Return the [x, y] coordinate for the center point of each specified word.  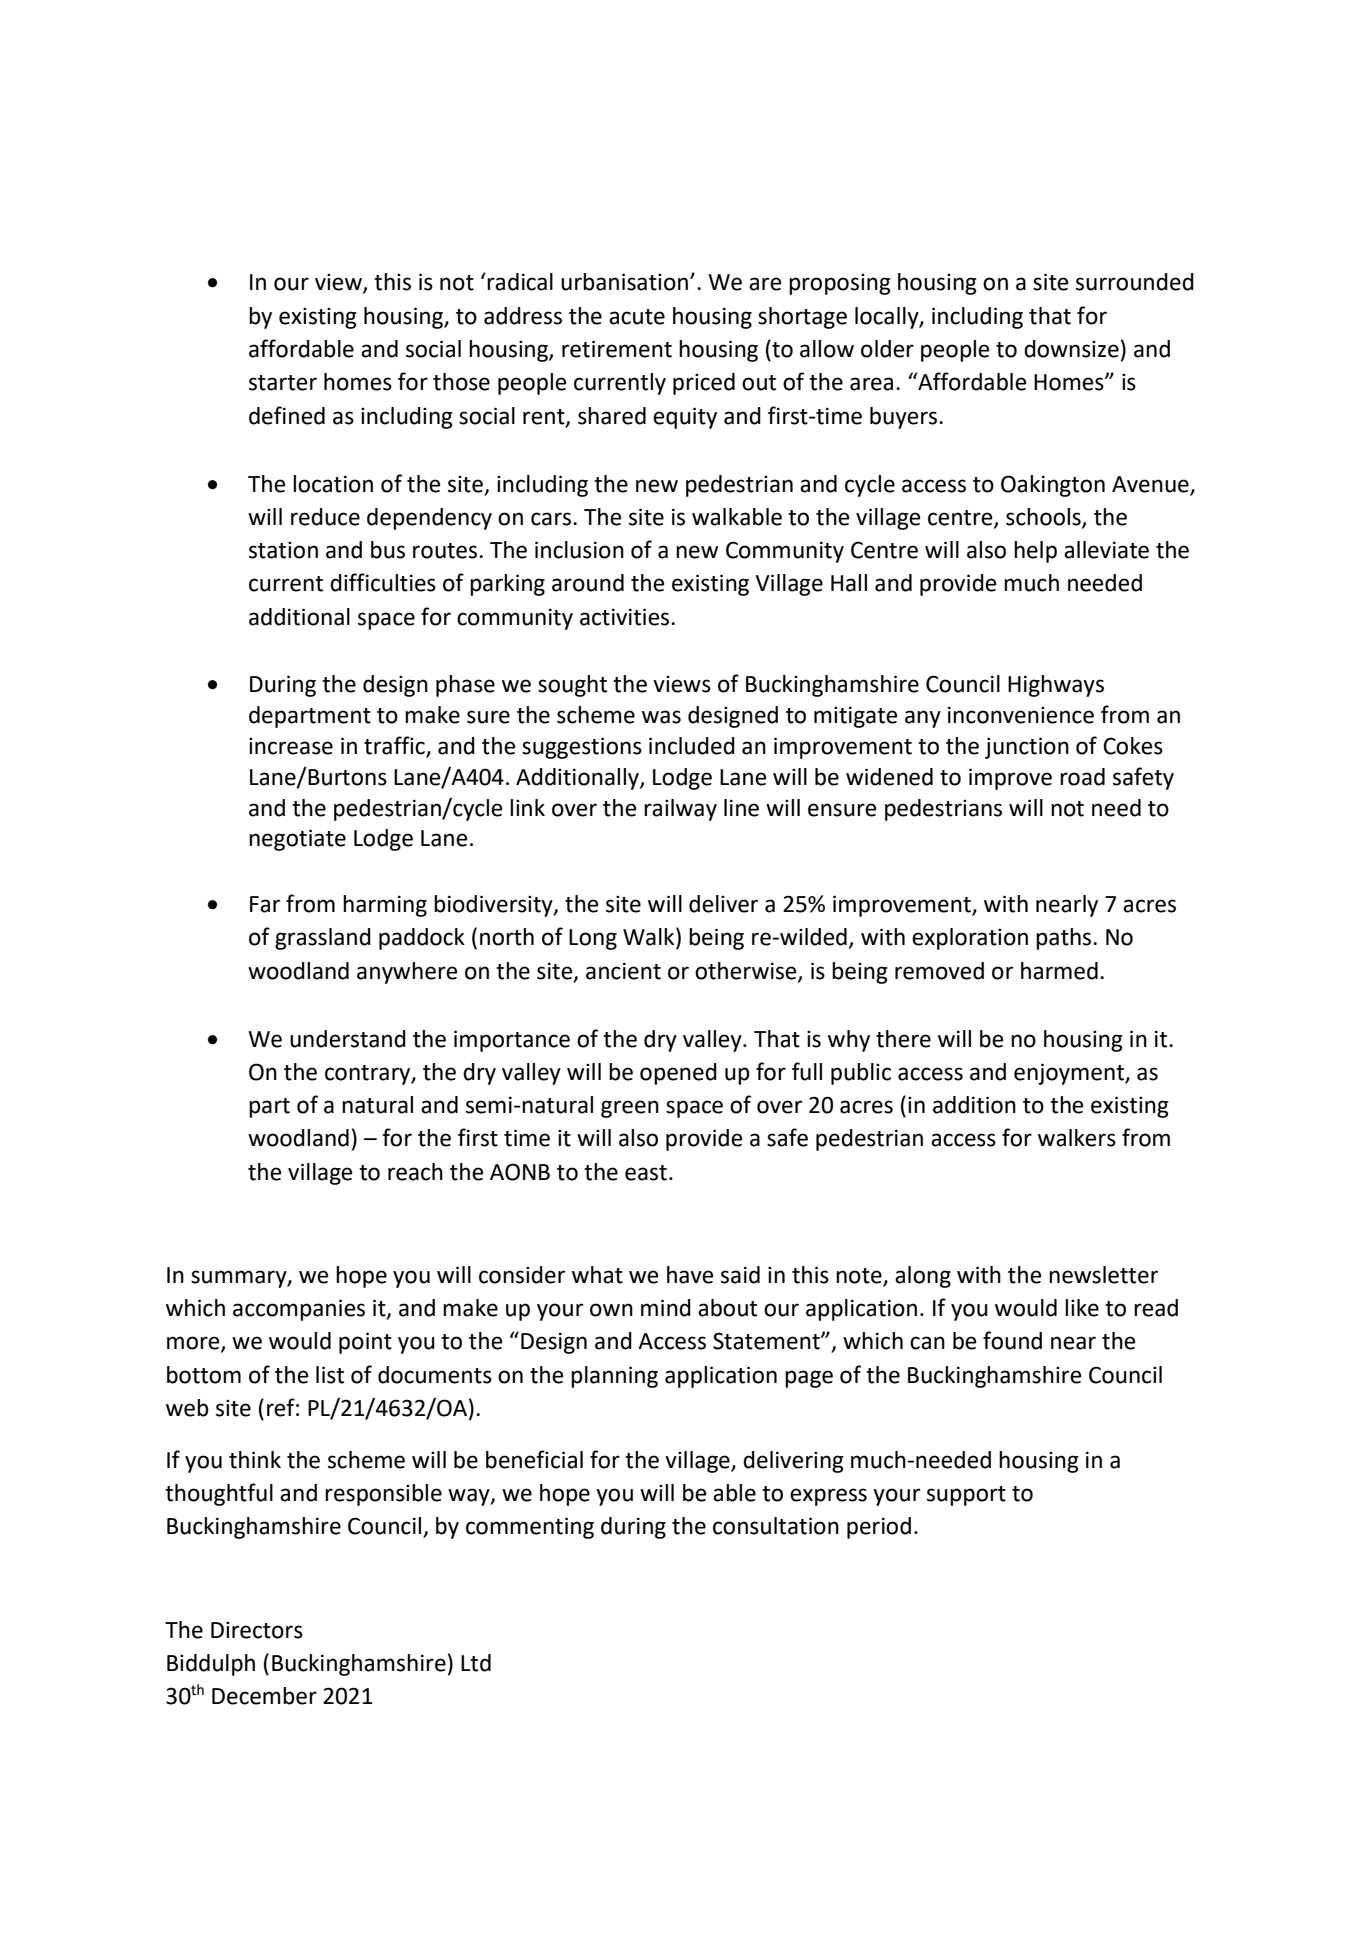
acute [637, 317]
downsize [1071, 349]
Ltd [476, 1663]
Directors [257, 1630]
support [966, 1496]
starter [283, 383]
